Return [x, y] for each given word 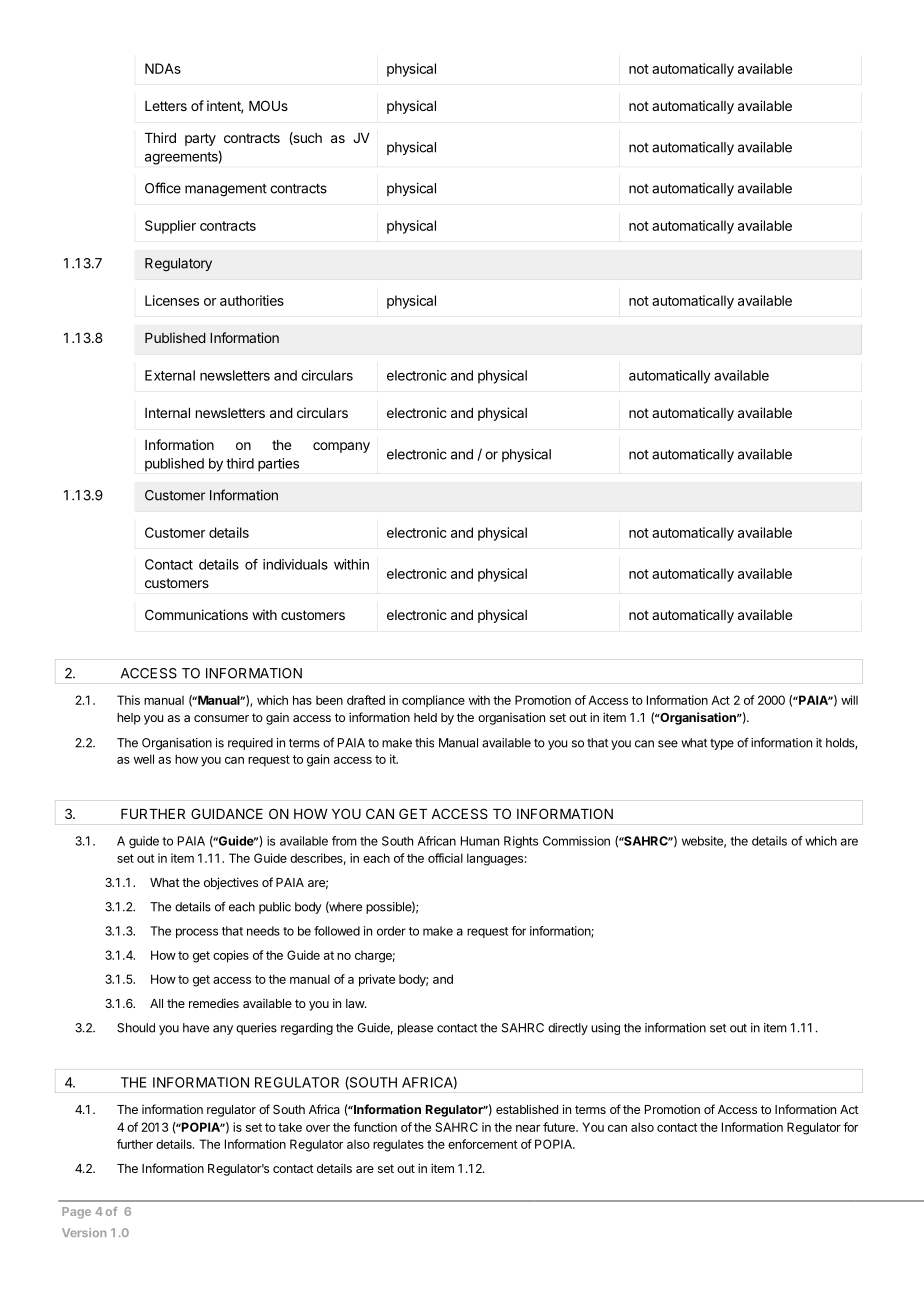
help [129, 719]
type [722, 744]
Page [76, 1213]
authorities [252, 300]
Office [163, 188]
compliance [433, 701]
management [226, 190]
